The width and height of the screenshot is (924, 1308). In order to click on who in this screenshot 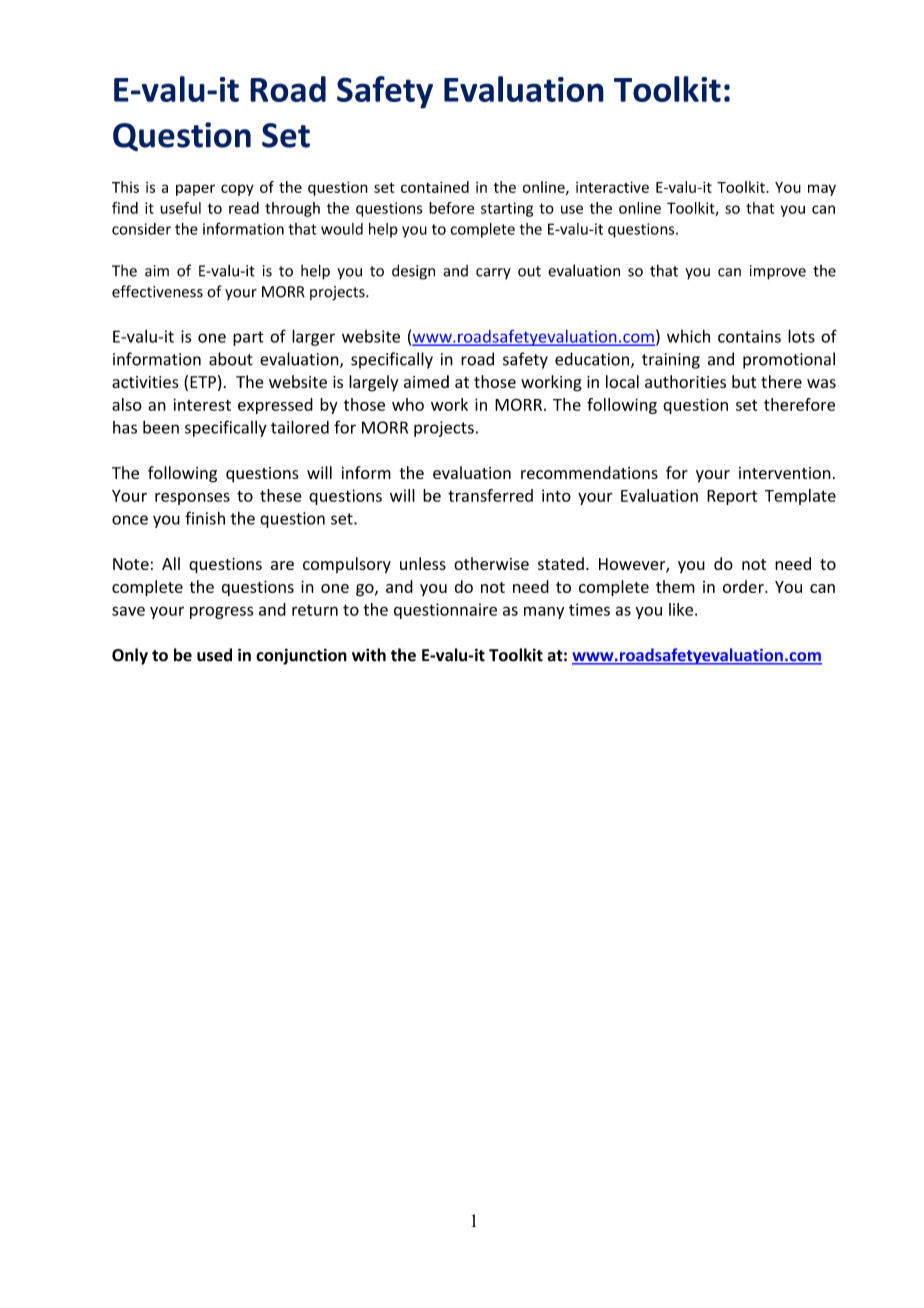, I will do `click(408, 404)`.
